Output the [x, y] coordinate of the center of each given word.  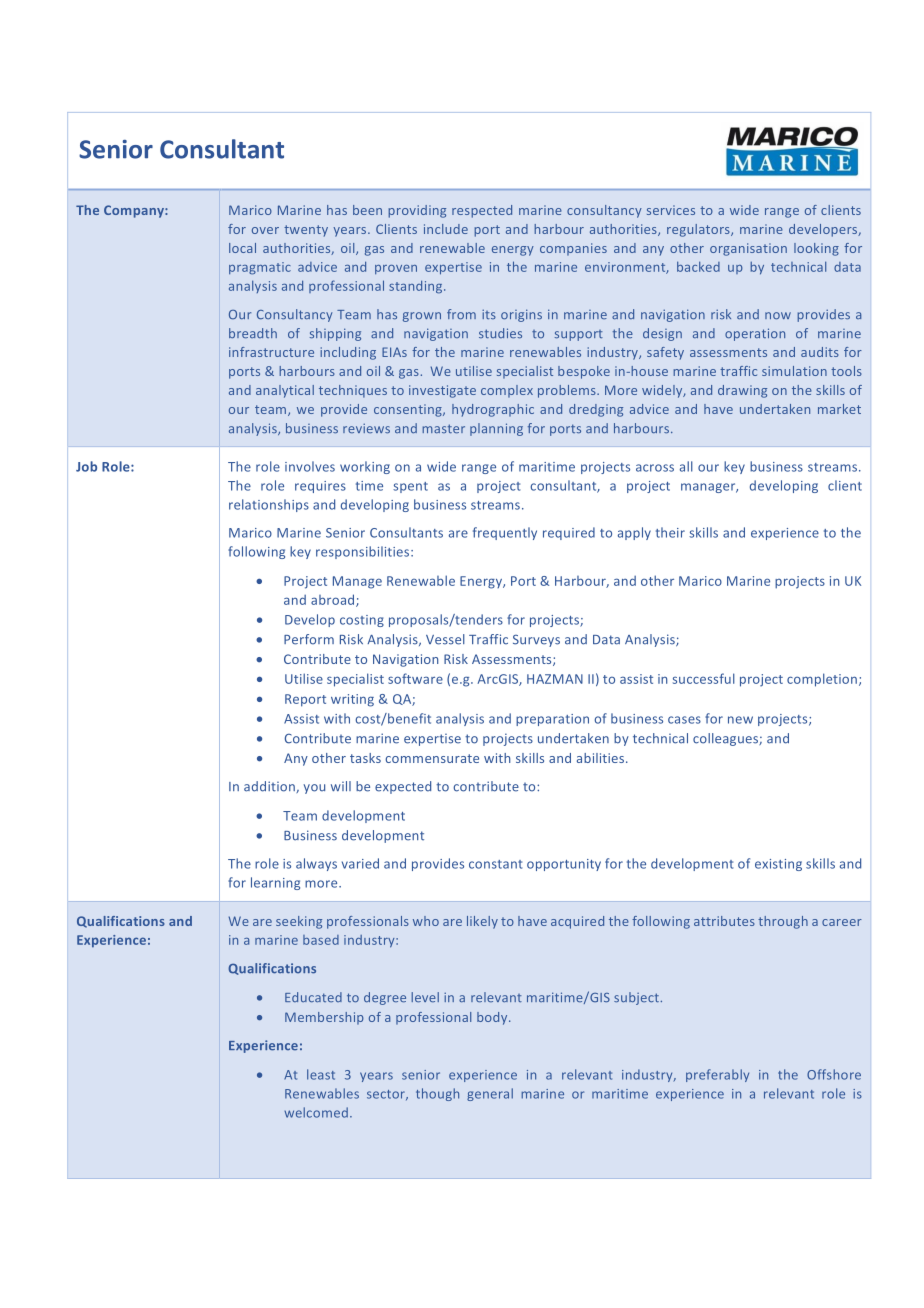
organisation [748, 249]
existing [778, 865]
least [321, 1074]
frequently [505, 533]
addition [270, 787]
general [490, 1094]
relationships [269, 505]
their [670, 532]
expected [403, 787]
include [446, 229]
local [242, 248]
